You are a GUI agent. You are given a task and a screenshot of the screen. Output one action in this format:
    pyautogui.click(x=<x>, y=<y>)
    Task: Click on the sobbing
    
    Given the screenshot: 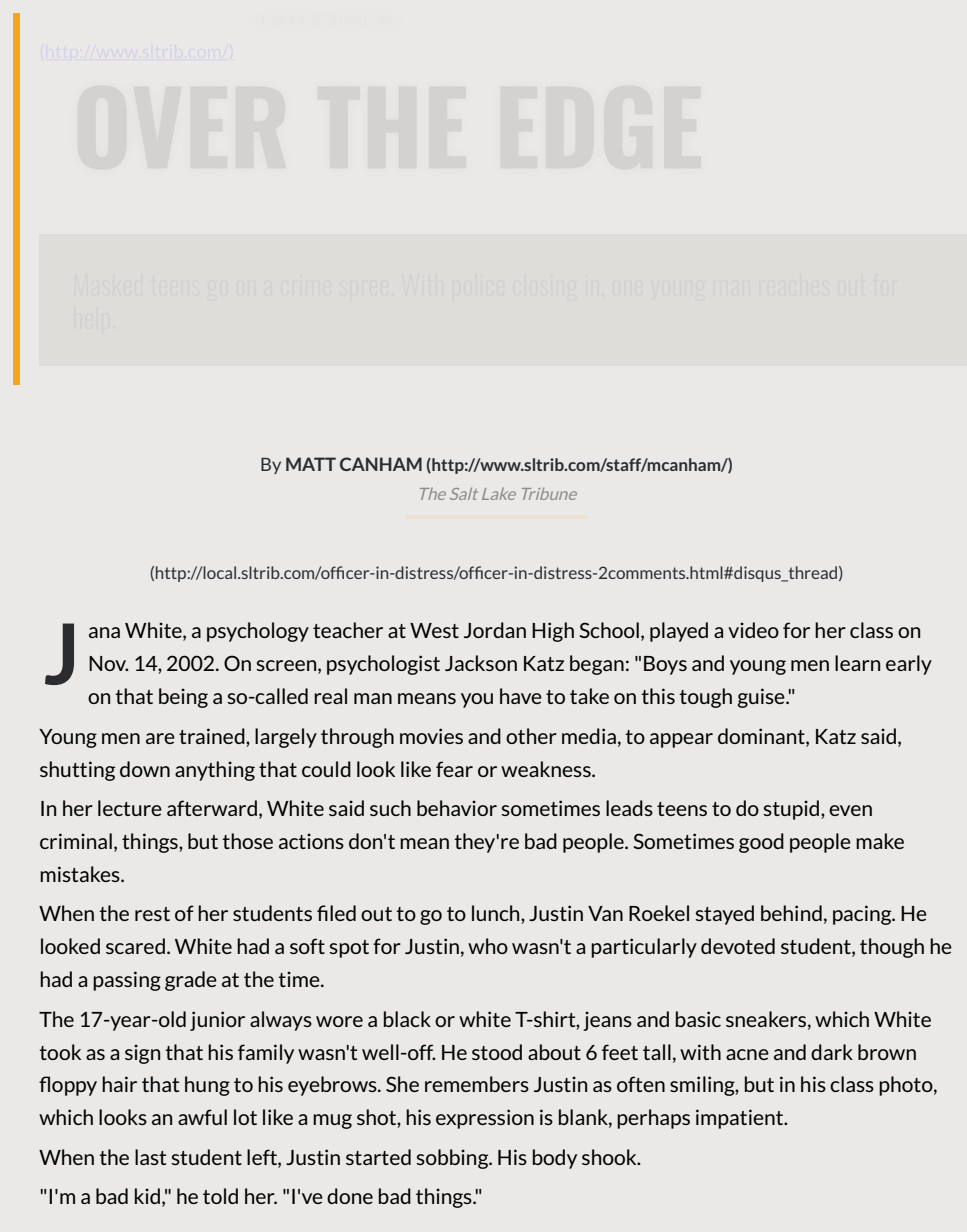 What is the action you would take?
    pyautogui.click(x=453, y=1159)
